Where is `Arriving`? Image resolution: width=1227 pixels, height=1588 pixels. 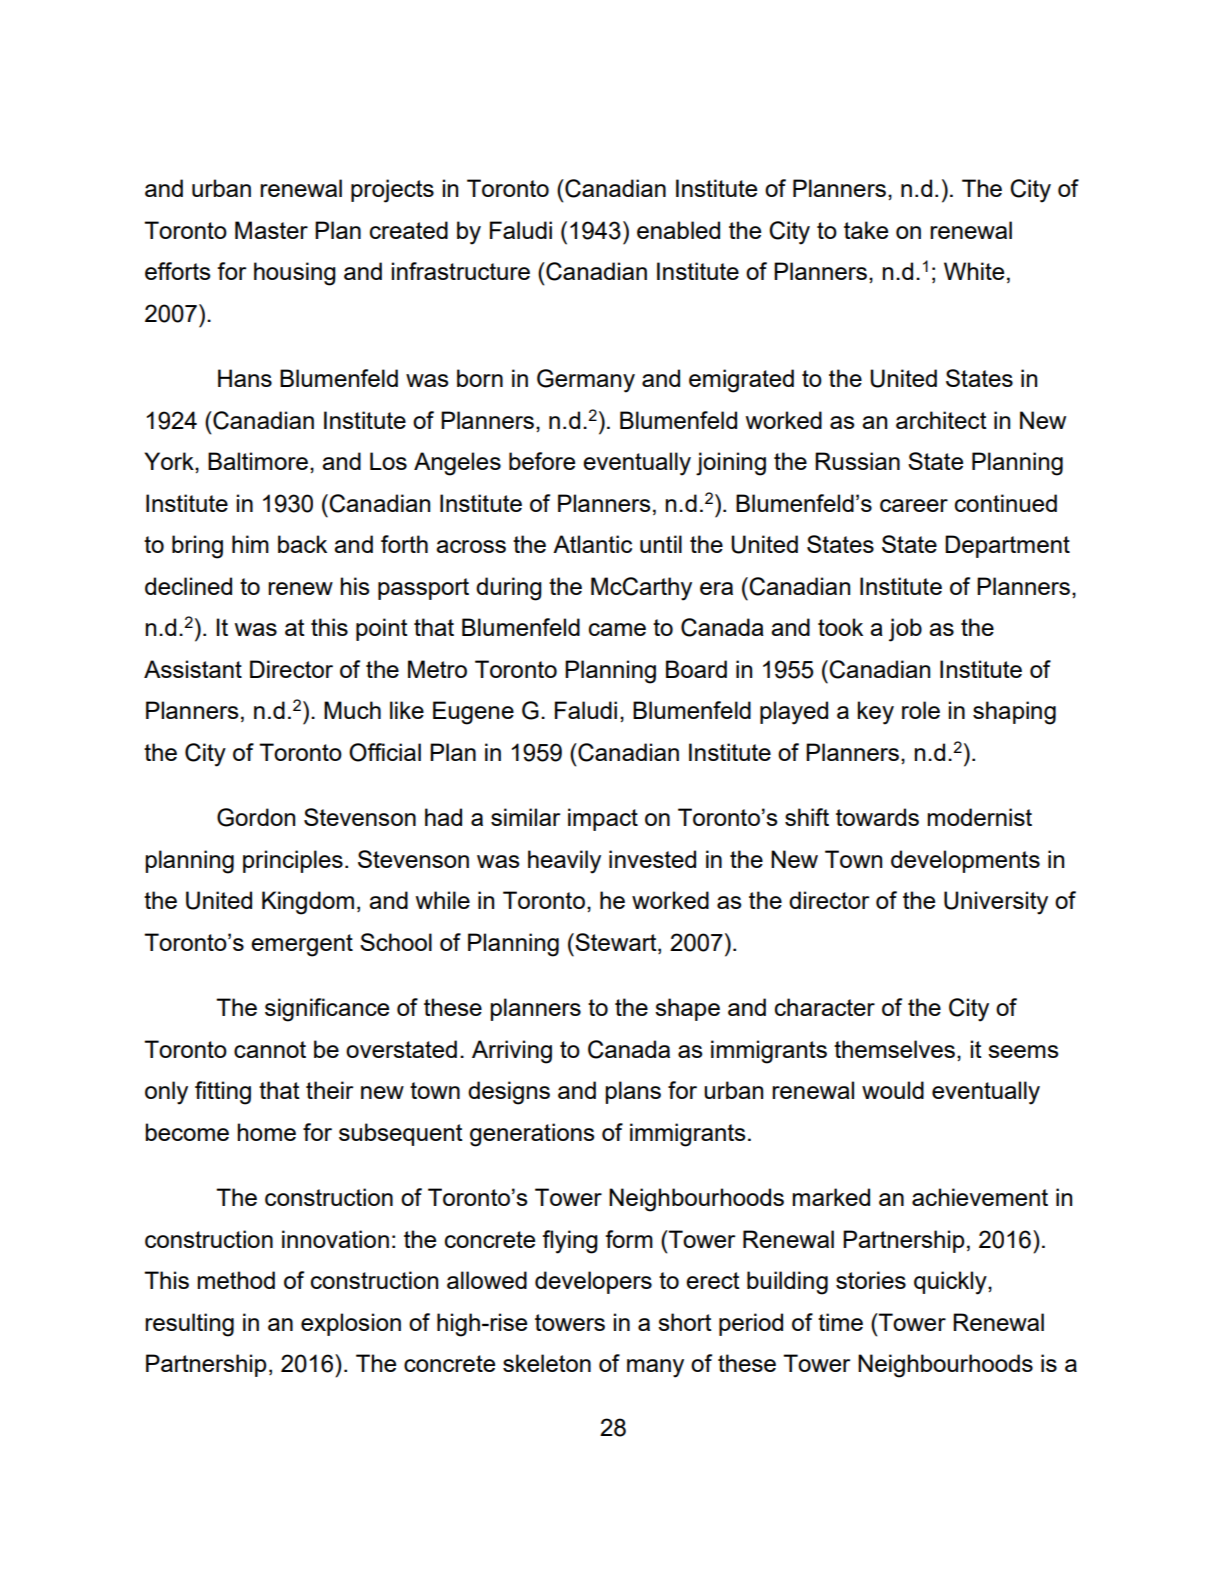
Arriving is located at coordinates (512, 1052).
